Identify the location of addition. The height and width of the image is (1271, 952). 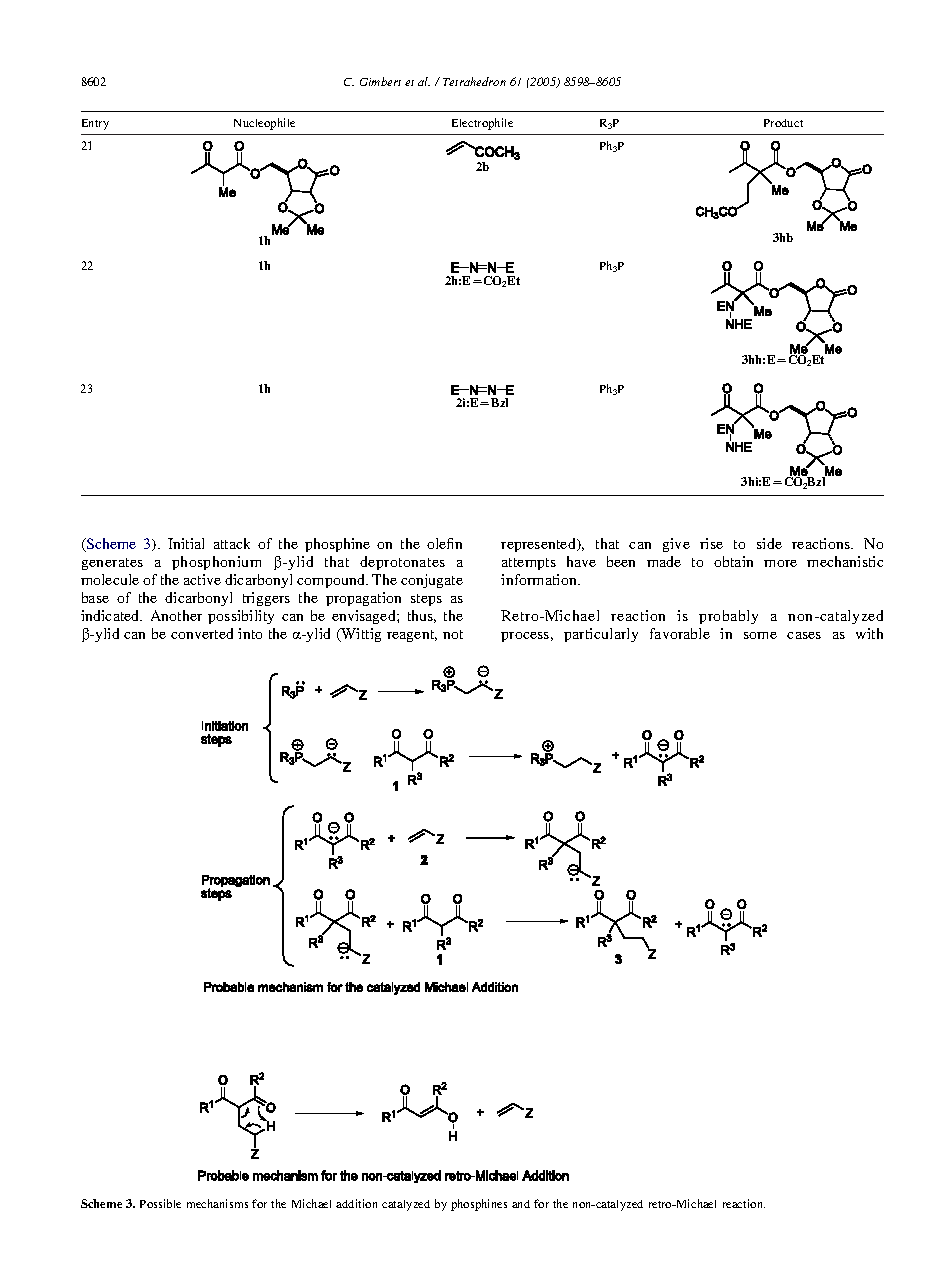
(356, 1203).
